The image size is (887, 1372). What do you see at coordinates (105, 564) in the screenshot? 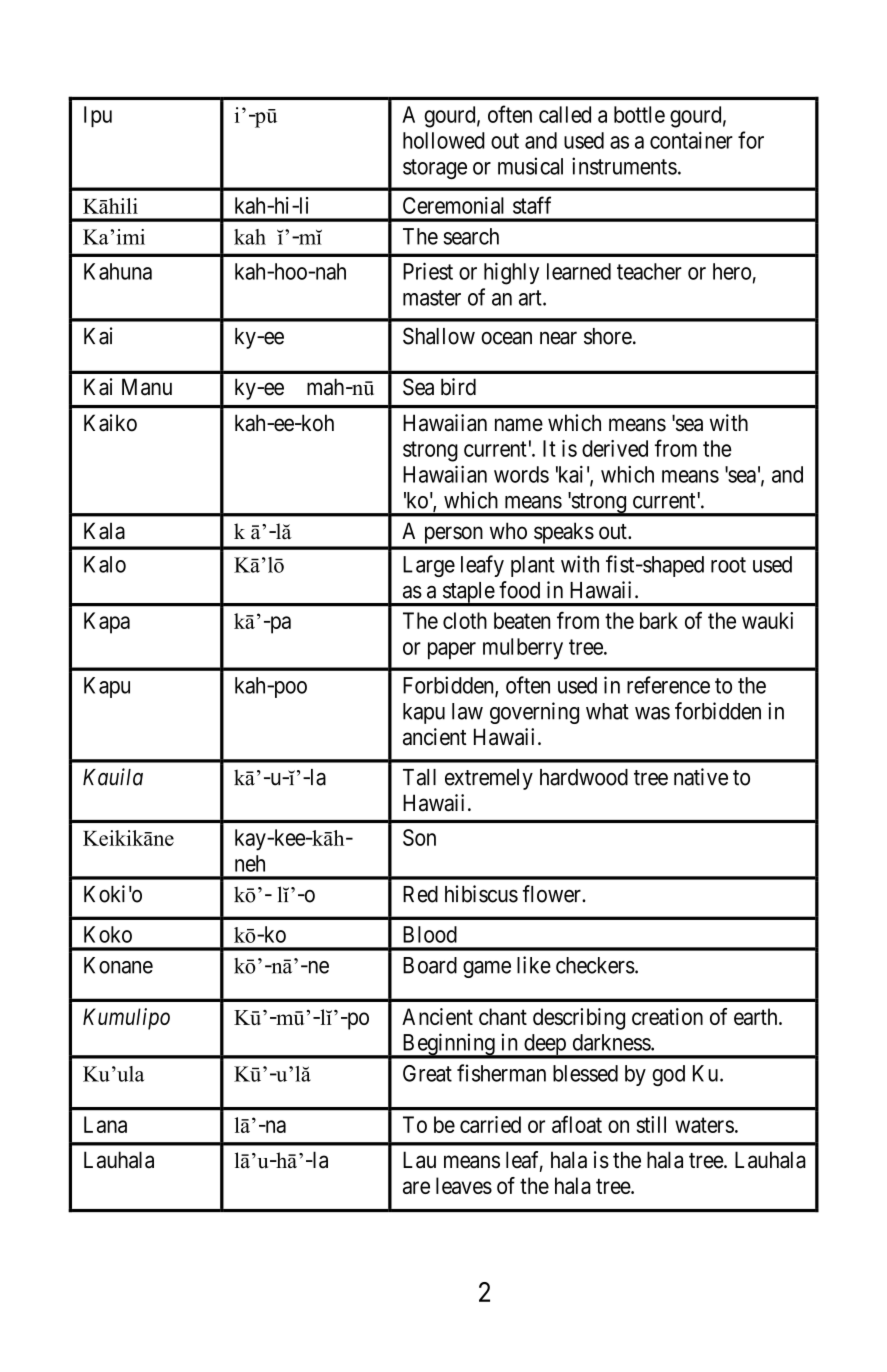
I see `Kalo` at bounding box center [105, 564].
